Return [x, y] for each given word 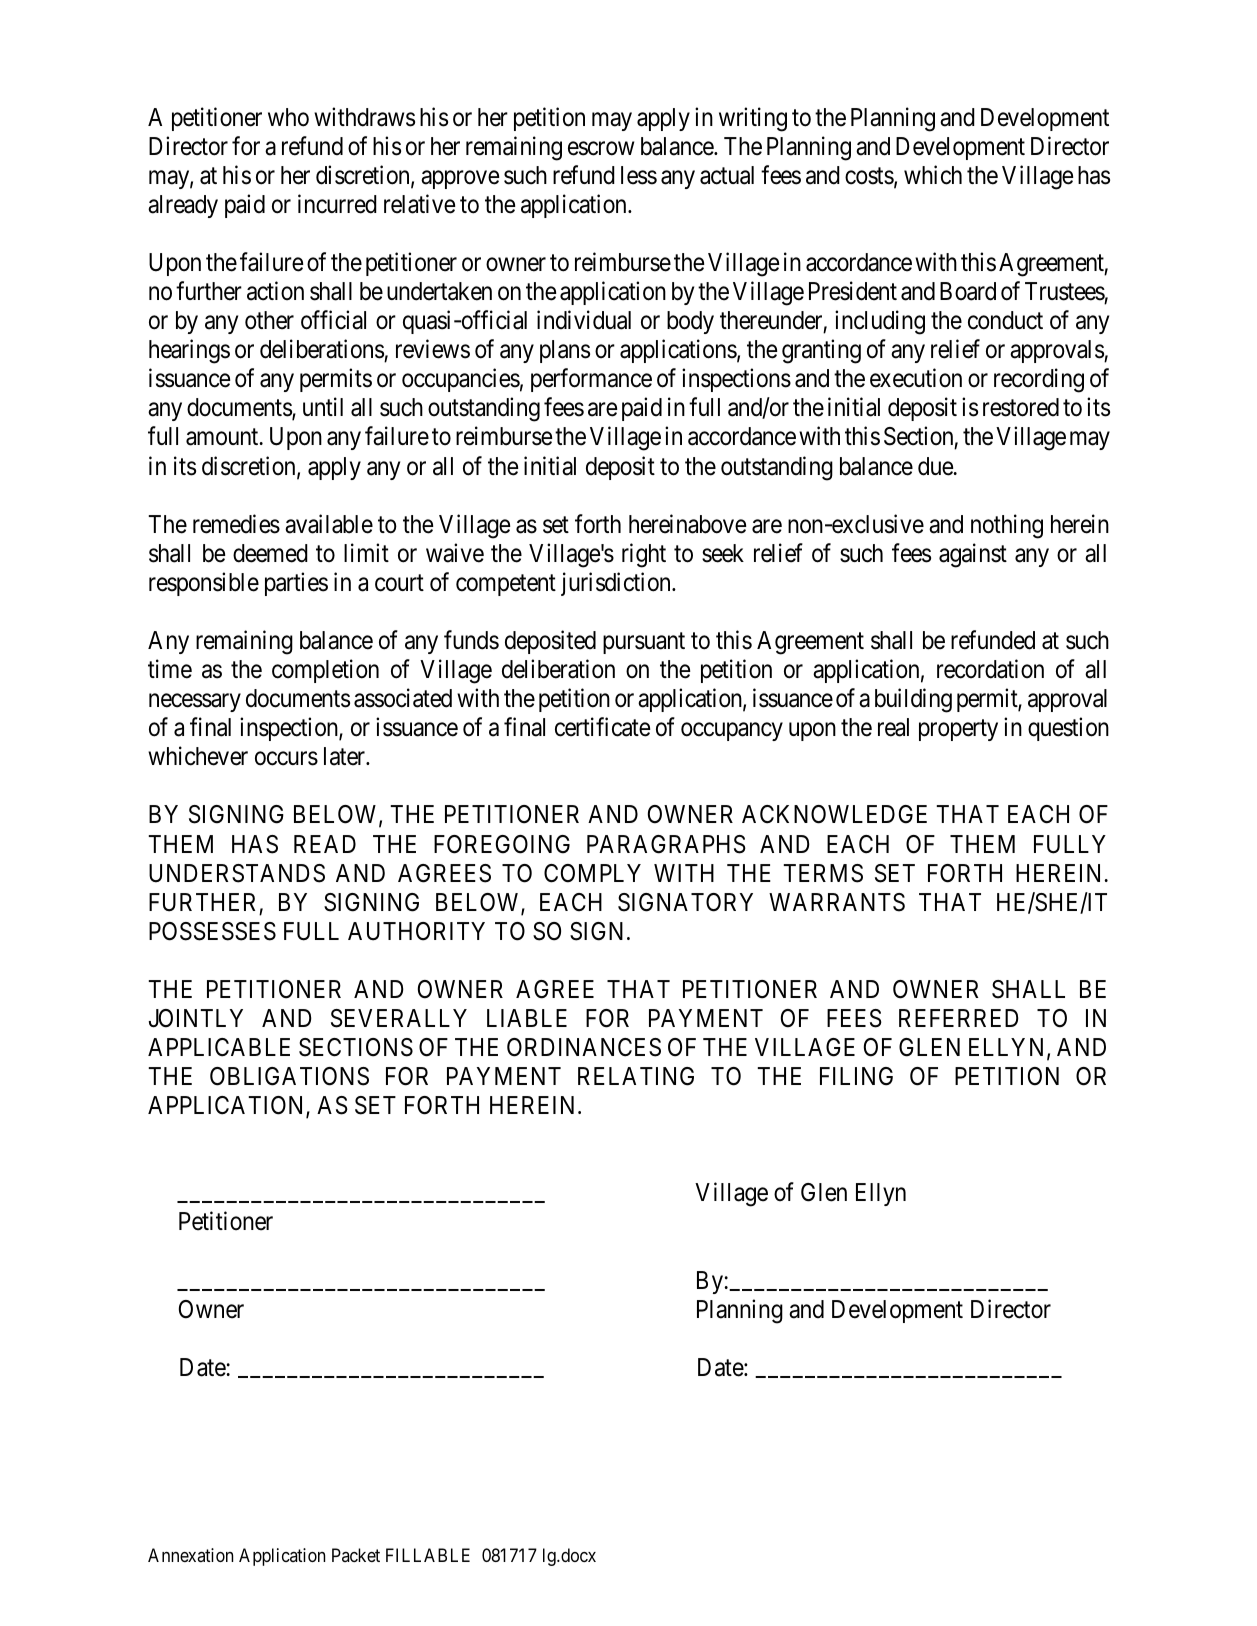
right [644, 555]
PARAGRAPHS [666, 844]
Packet [356, 1555]
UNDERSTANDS [237, 873]
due [936, 466]
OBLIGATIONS [289, 1076]
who [288, 117]
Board [968, 291]
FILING [856, 1076]
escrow [601, 148]
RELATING [636, 1076]
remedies [236, 524]
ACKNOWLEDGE [834, 814]
